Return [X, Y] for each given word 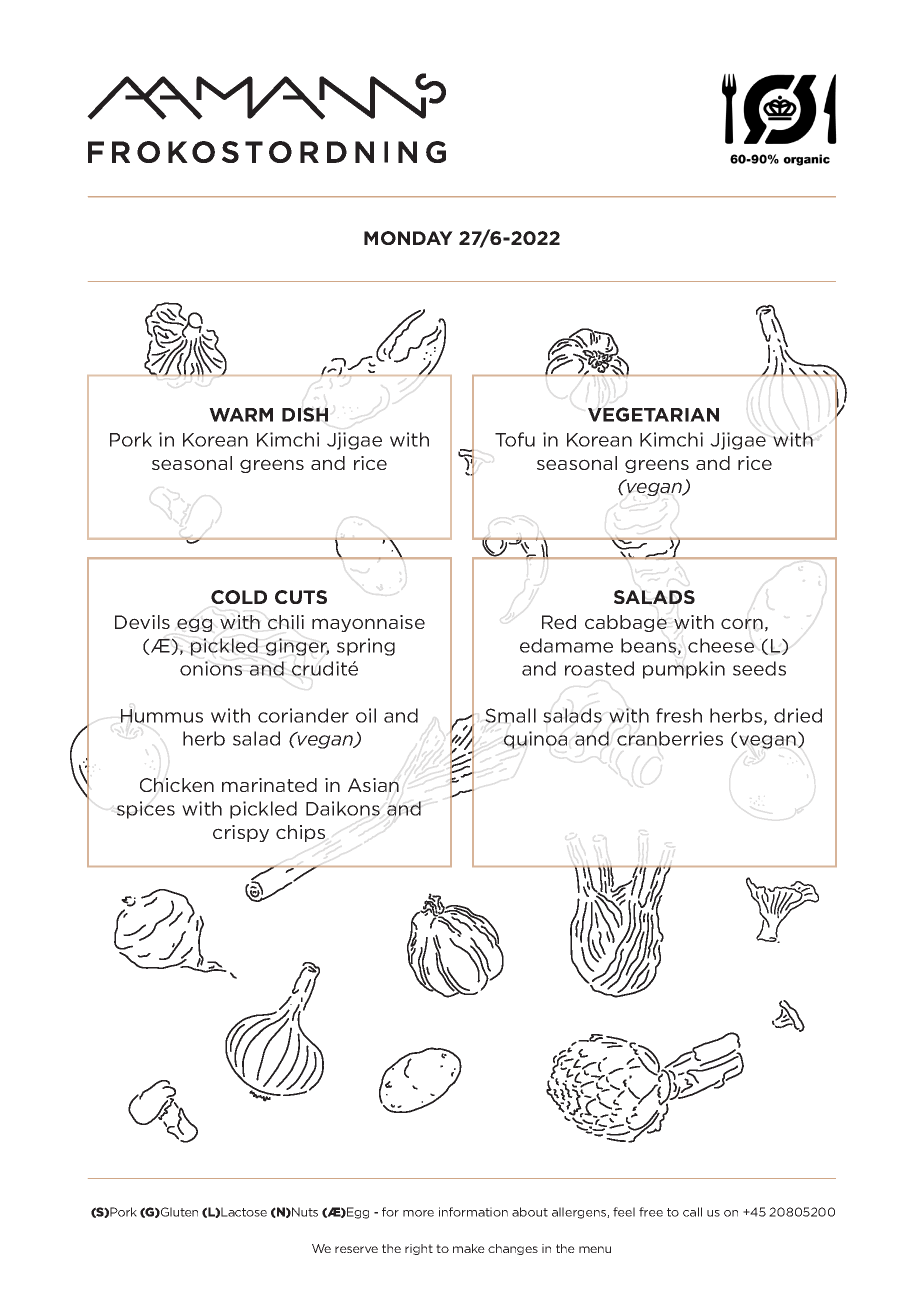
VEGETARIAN [653, 414]
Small [510, 715]
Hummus [162, 716]
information [473, 1212]
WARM [241, 415]
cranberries [670, 738]
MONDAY [408, 238]
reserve [356, 1249]
